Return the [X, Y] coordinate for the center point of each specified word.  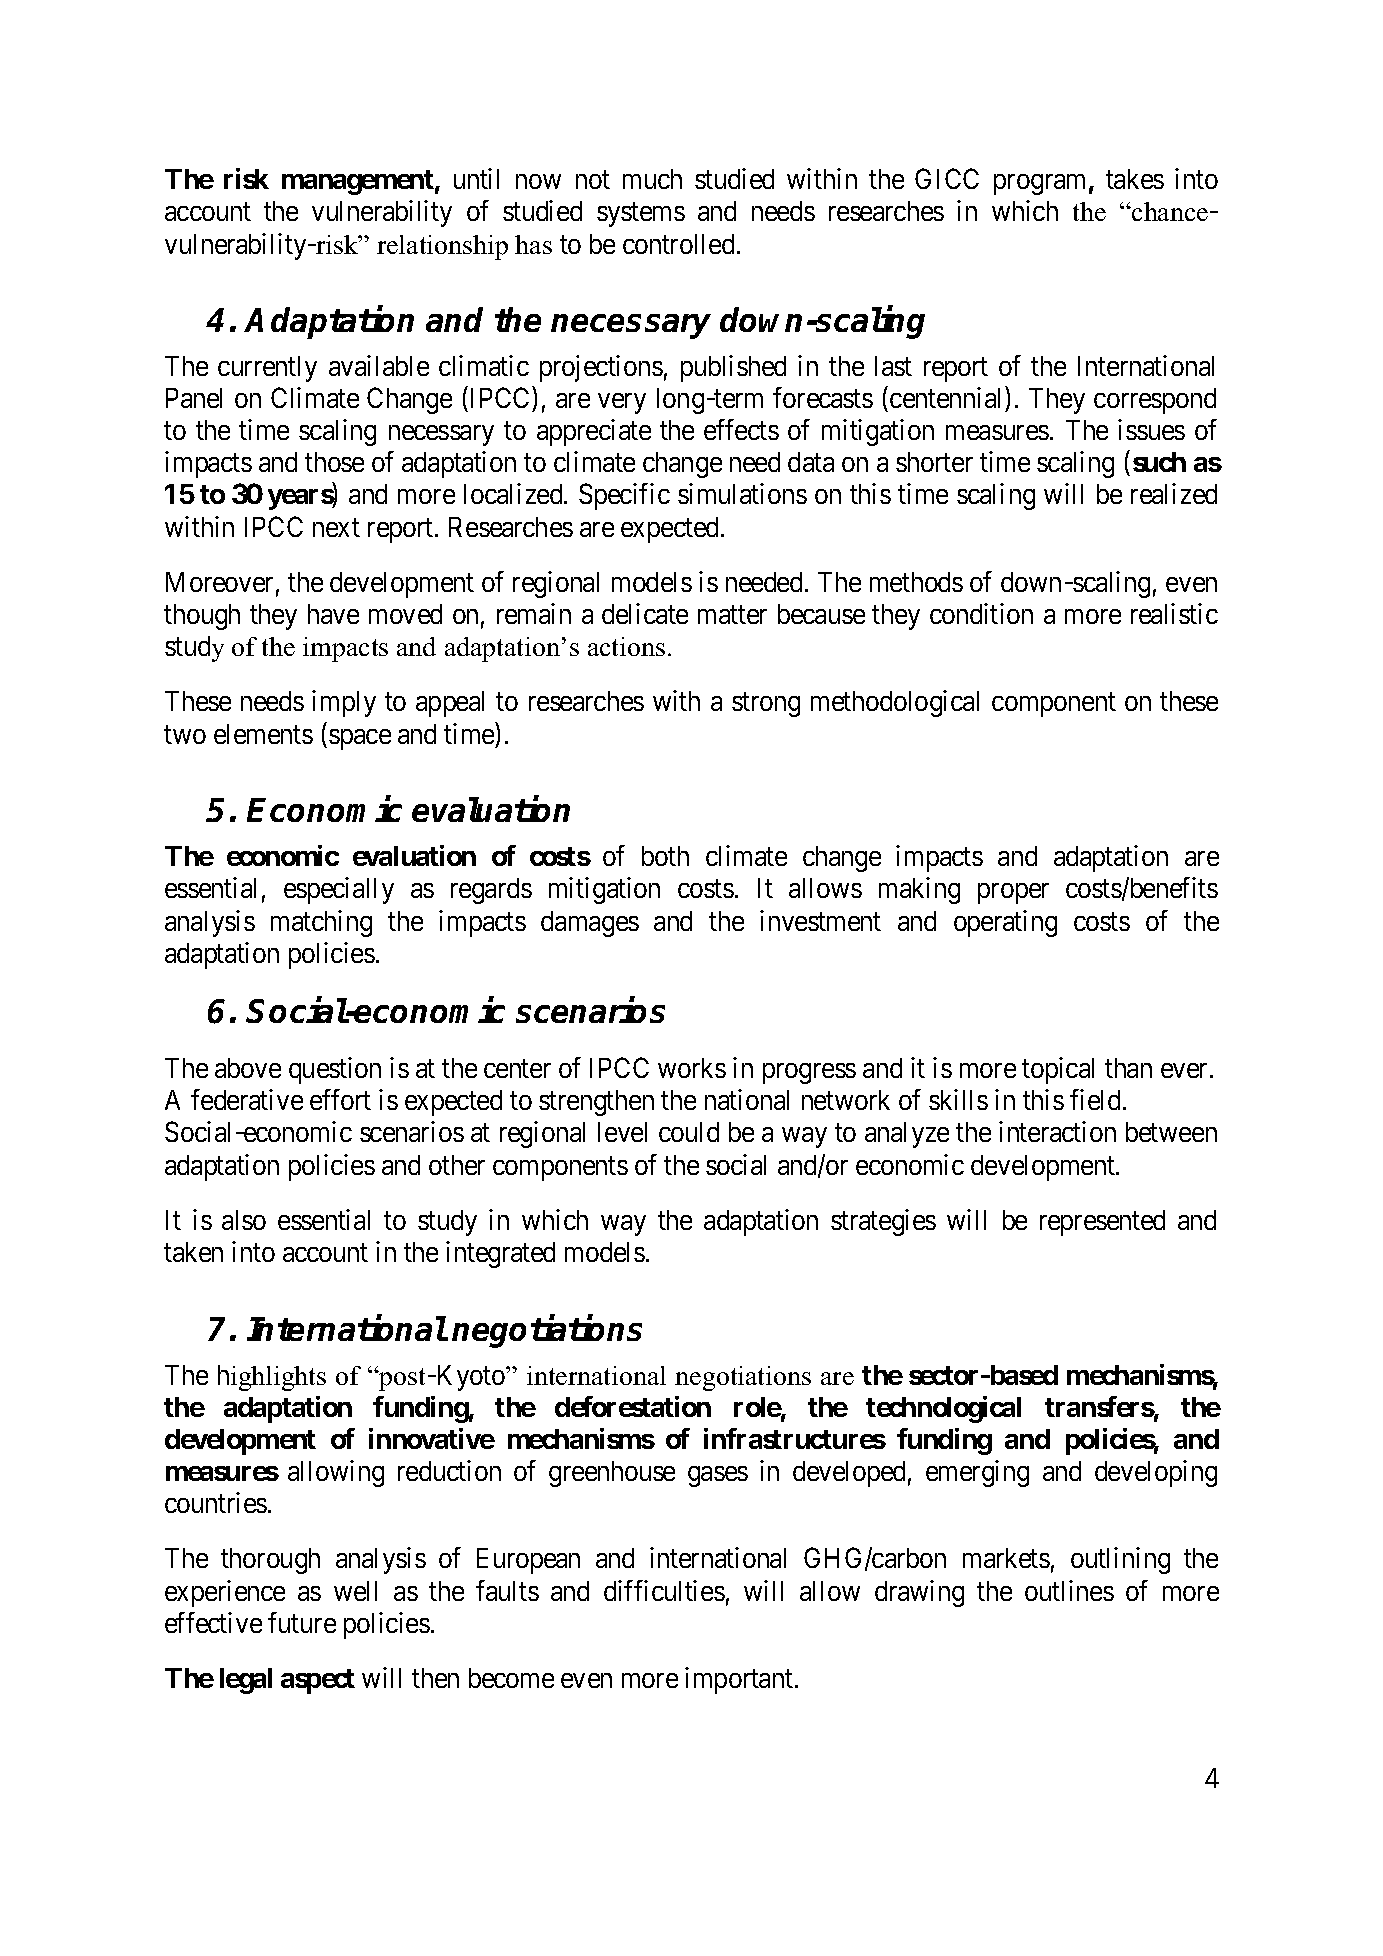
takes [1135, 179]
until [476, 178]
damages [590, 924]
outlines [1069, 1590]
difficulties [664, 1590]
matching [321, 923]
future [302, 1622]
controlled [678, 244]
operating [1005, 923]
